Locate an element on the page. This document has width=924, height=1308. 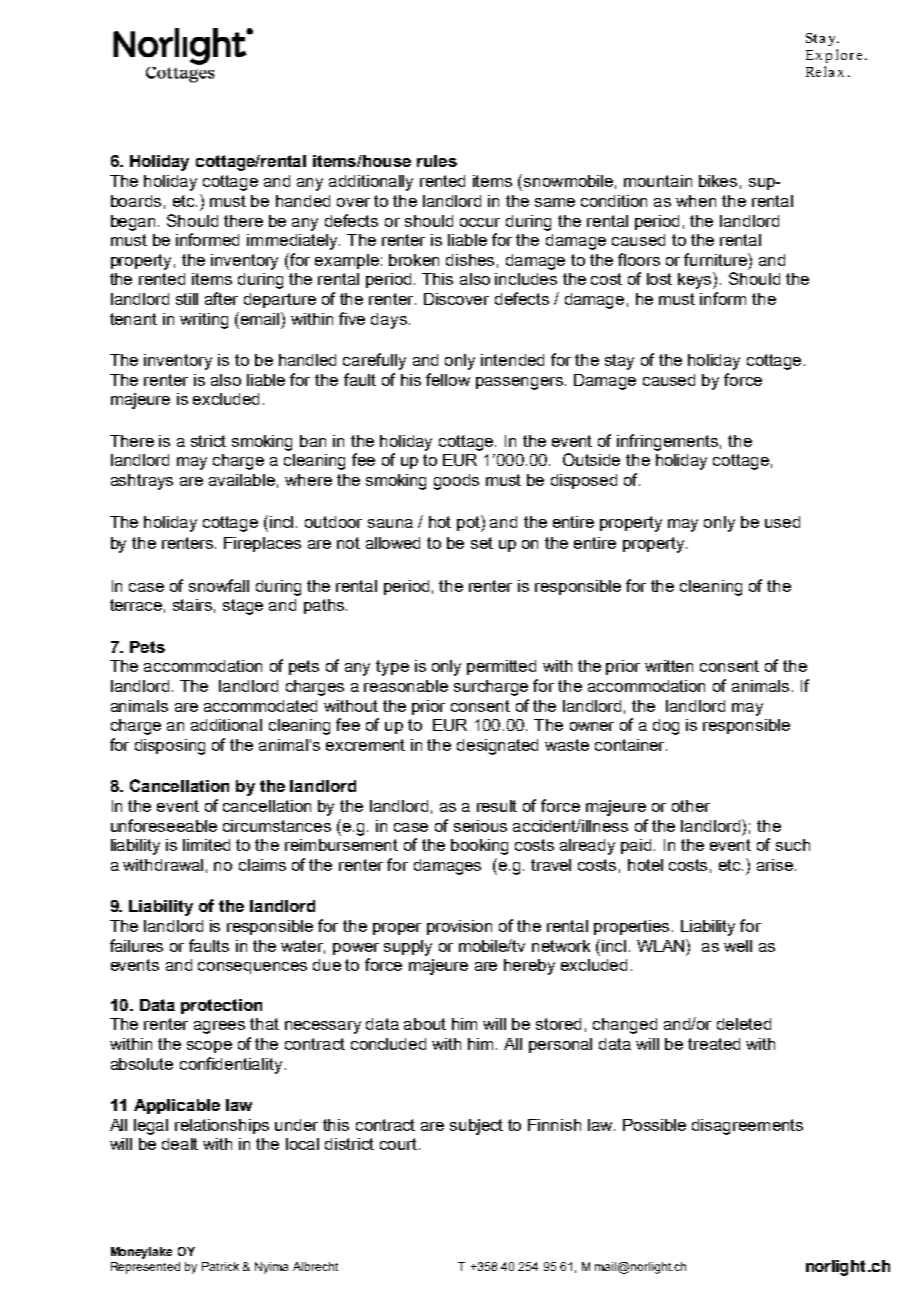
written is located at coordinates (669, 666).
